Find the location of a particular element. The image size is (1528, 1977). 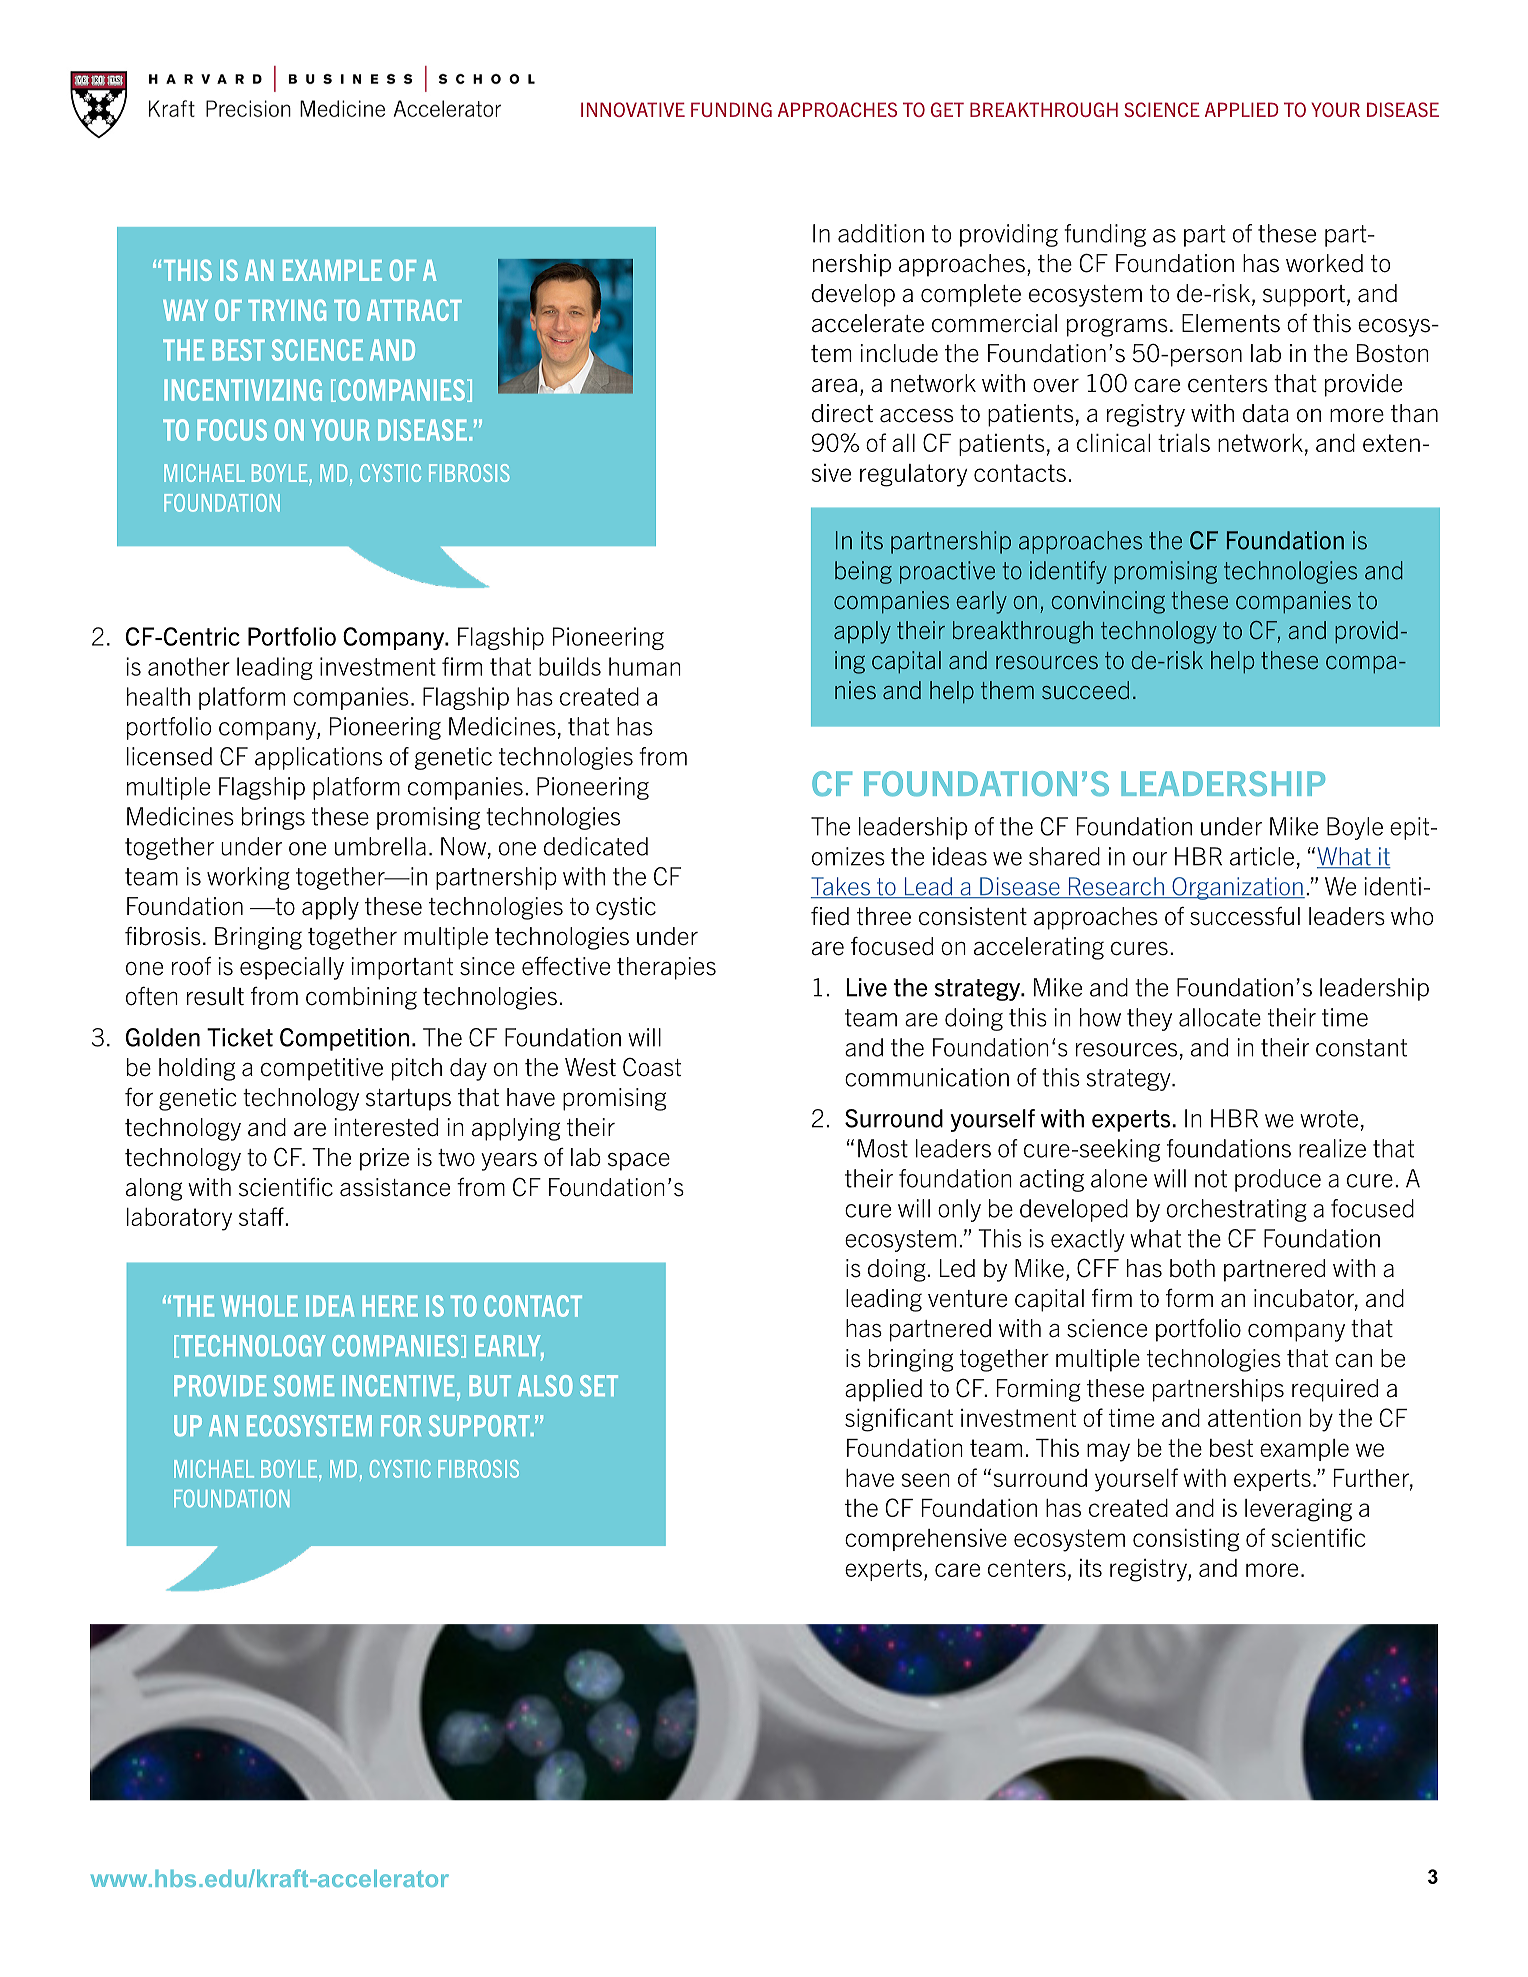

human is located at coordinates (645, 666).
